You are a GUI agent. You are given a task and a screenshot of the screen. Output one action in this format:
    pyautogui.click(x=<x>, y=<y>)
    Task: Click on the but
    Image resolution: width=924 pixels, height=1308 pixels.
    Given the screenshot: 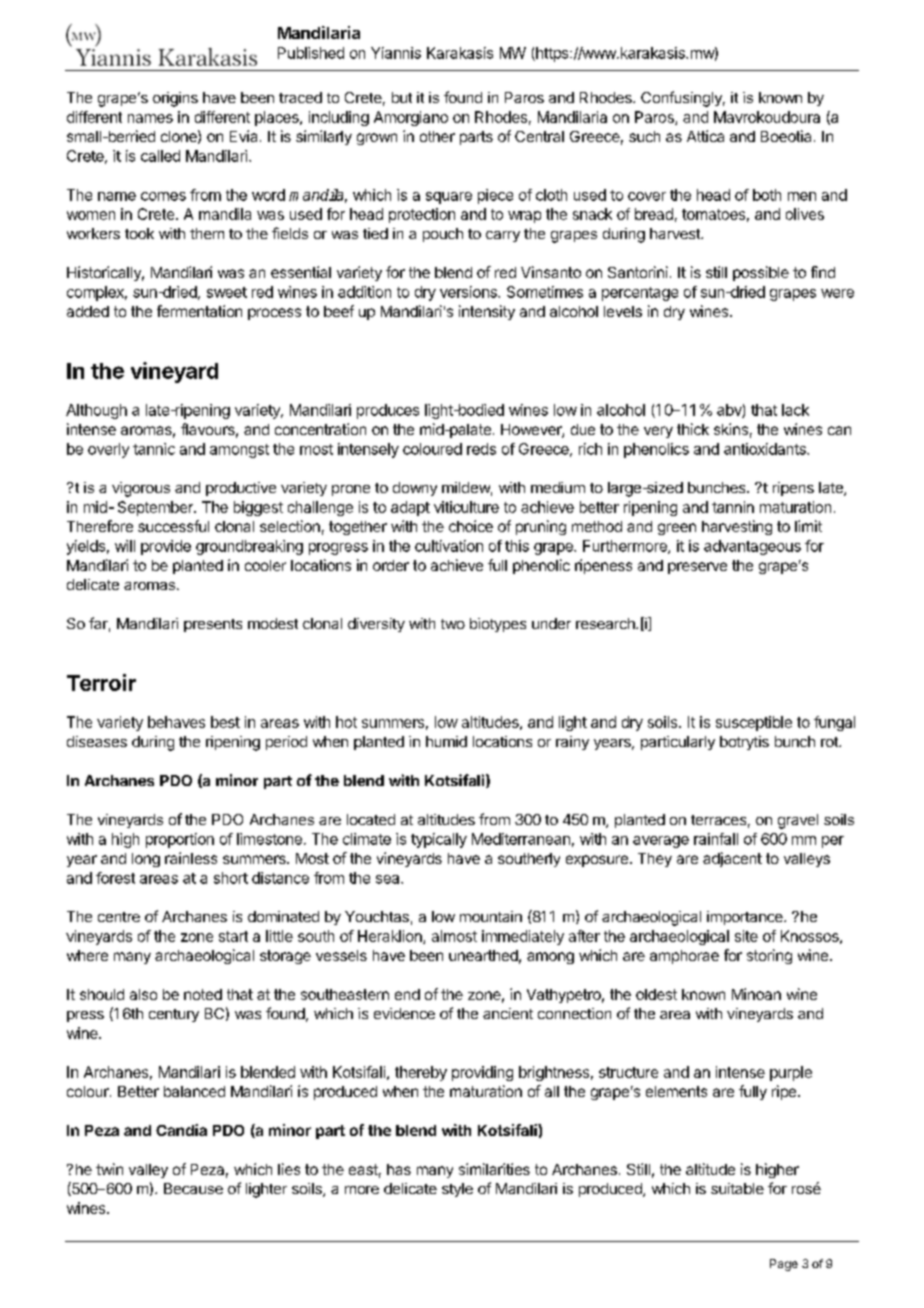 What is the action you would take?
    pyautogui.click(x=402, y=97)
